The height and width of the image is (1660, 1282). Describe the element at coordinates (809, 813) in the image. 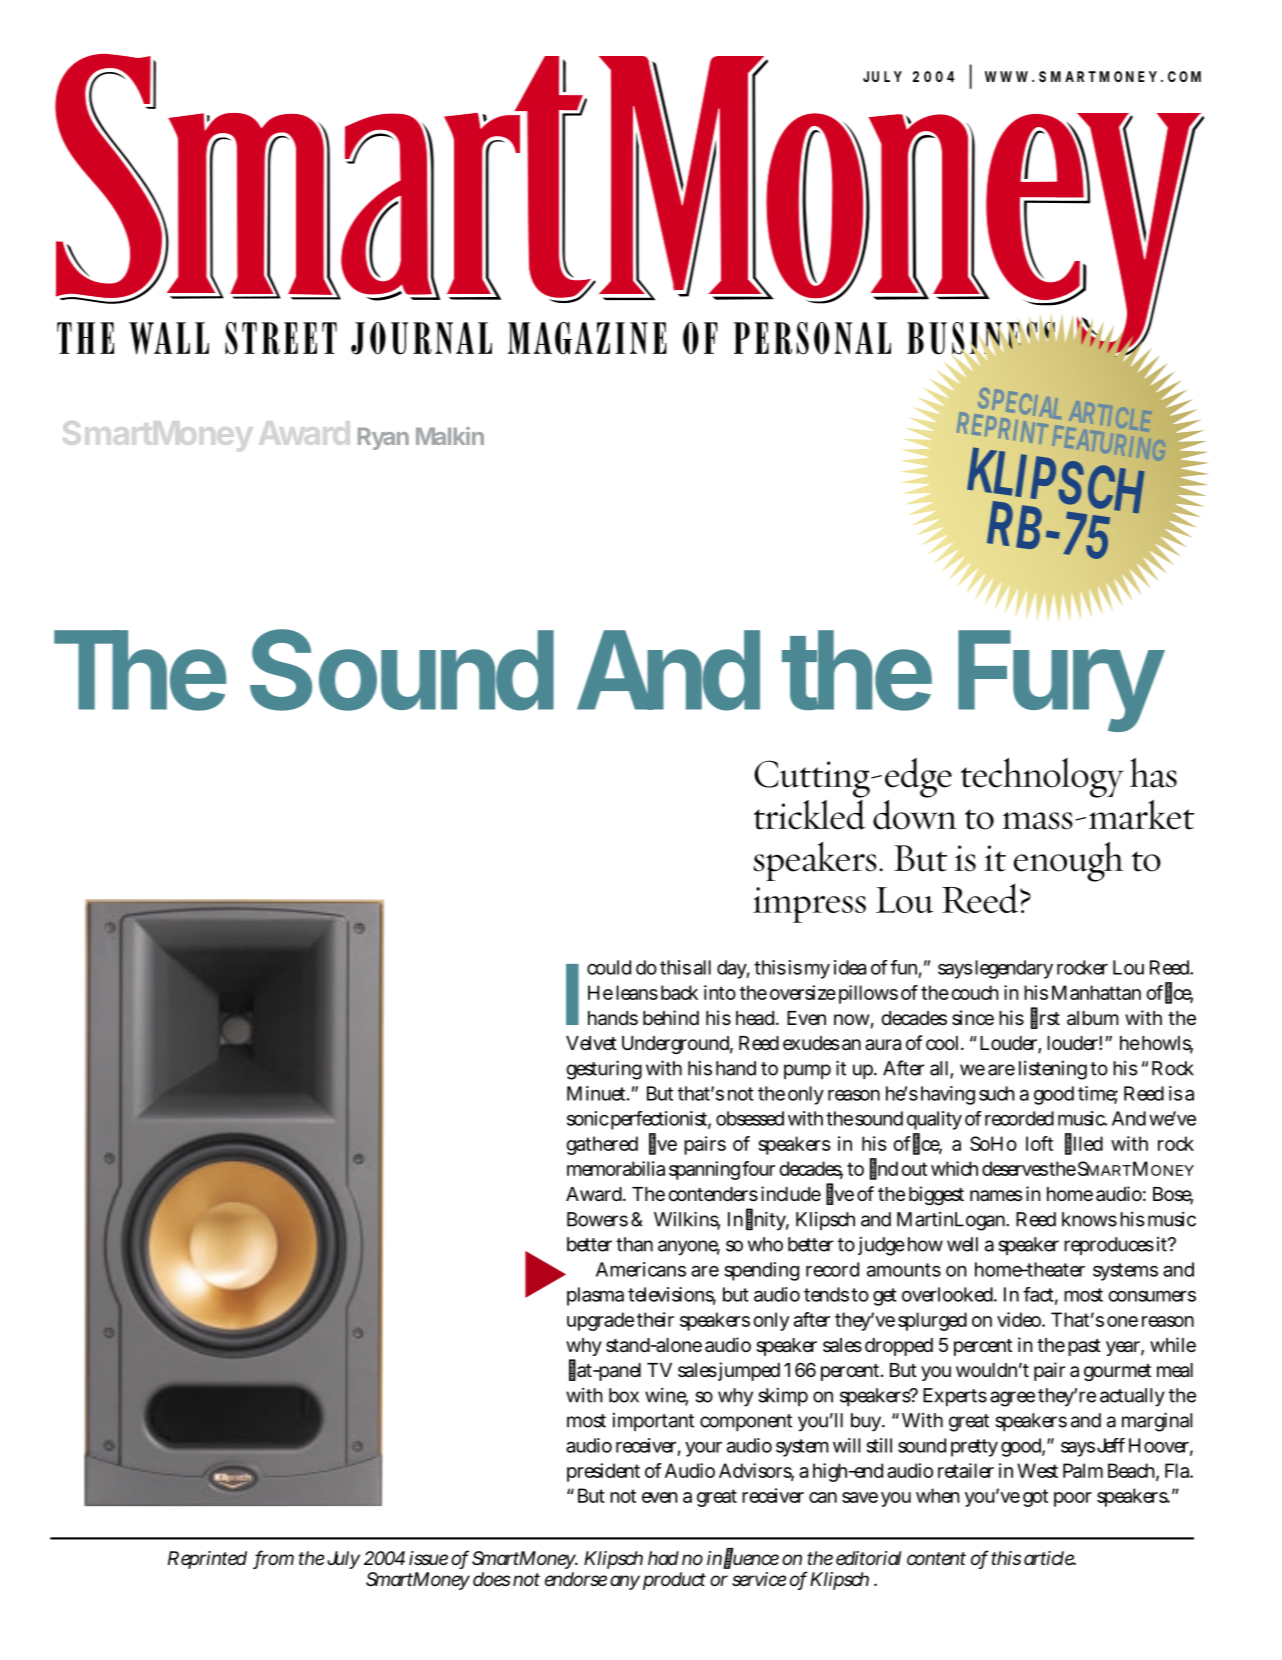

I see `trickled` at that location.
